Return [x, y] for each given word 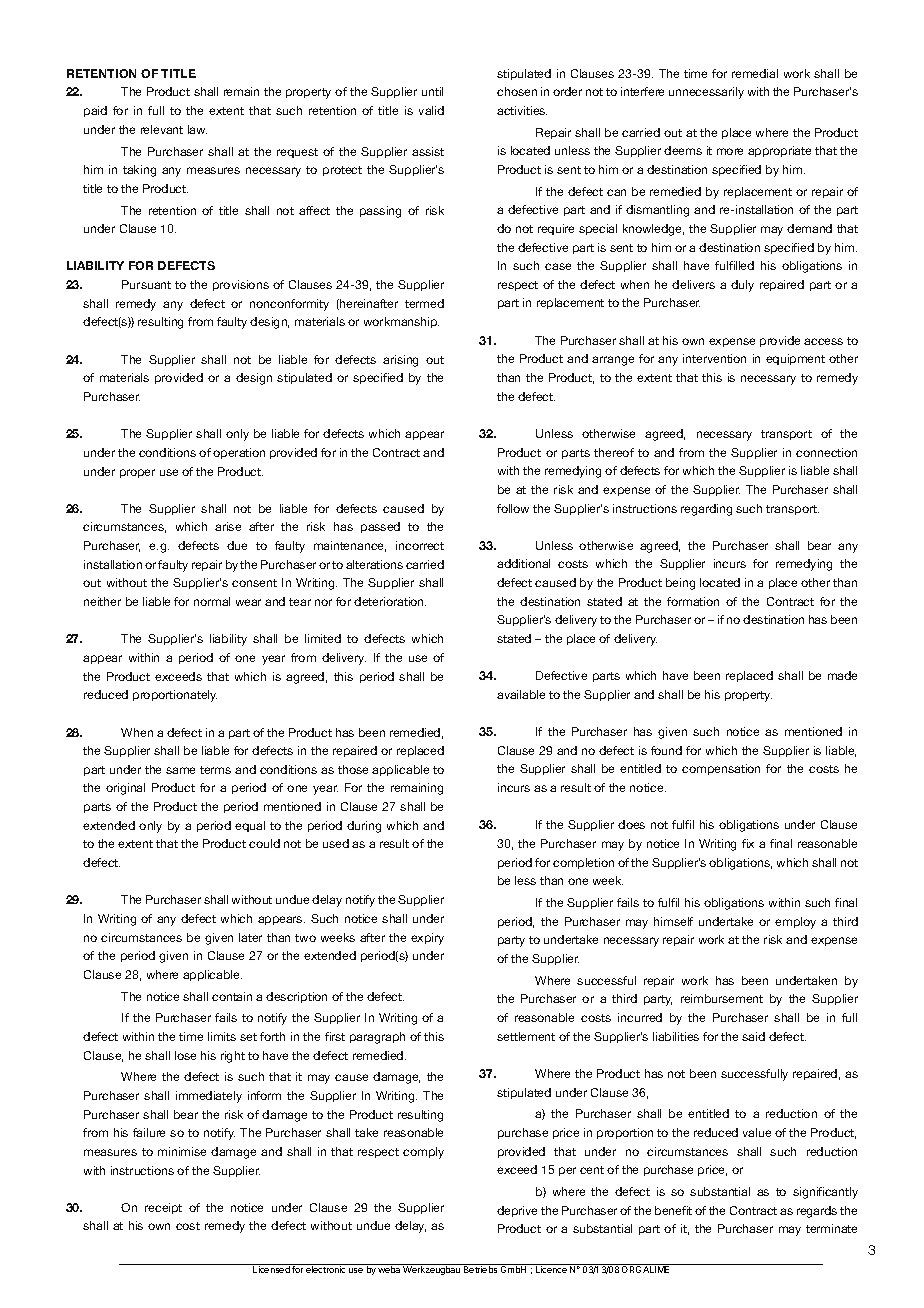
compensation [721, 769]
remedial [755, 73]
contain [232, 996]
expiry [427, 939]
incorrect [420, 545]
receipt [163, 1208]
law [197, 129]
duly [742, 286]
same [180, 770]
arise [228, 526]
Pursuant [146, 284]
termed [424, 303]
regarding [706, 510]
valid [431, 110]
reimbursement [722, 998]
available [521, 694]
